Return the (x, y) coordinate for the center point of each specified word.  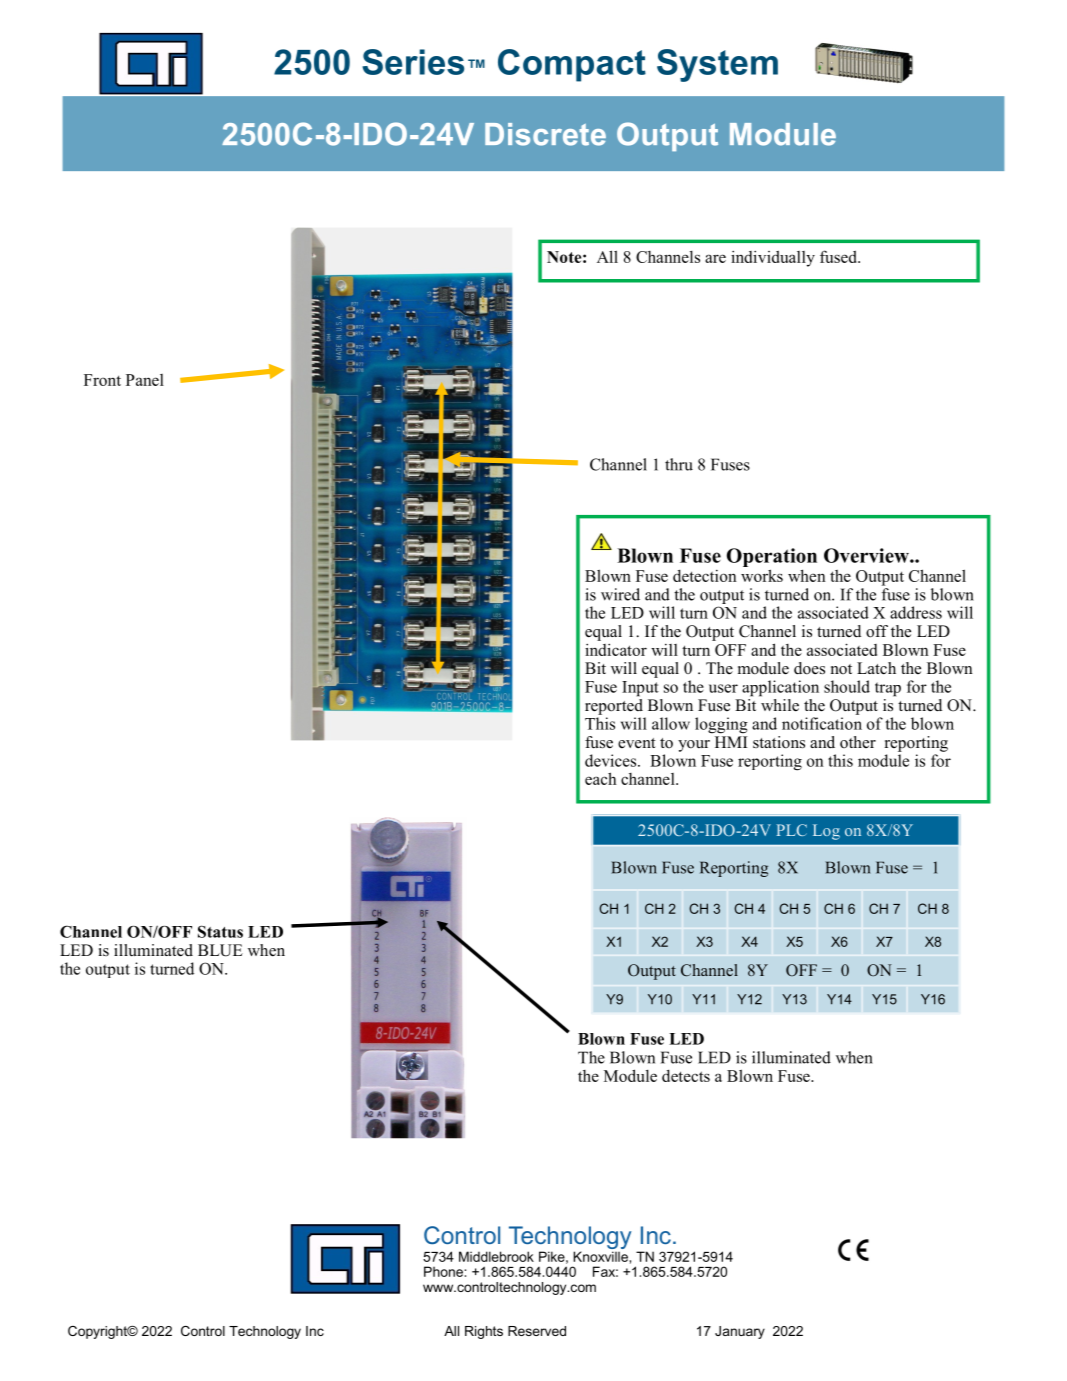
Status (220, 931)
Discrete (545, 134)
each (601, 778)
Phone (444, 1271)
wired (620, 594)
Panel (145, 380)
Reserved (537, 1331)
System (717, 65)
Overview (867, 555)
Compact (572, 65)
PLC (791, 830)
